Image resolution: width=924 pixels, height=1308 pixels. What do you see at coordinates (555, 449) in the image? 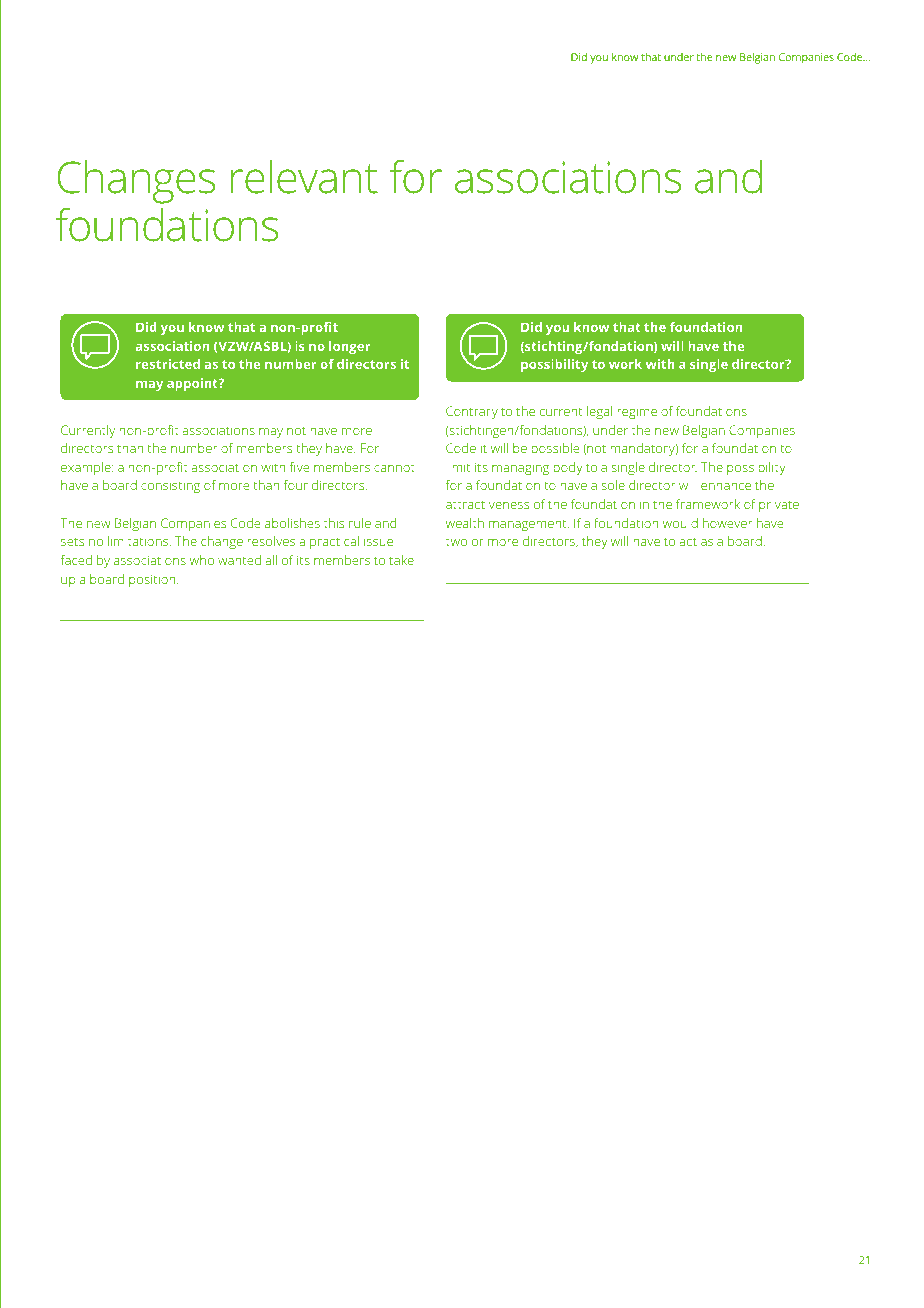
I see `possible` at bounding box center [555, 449].
